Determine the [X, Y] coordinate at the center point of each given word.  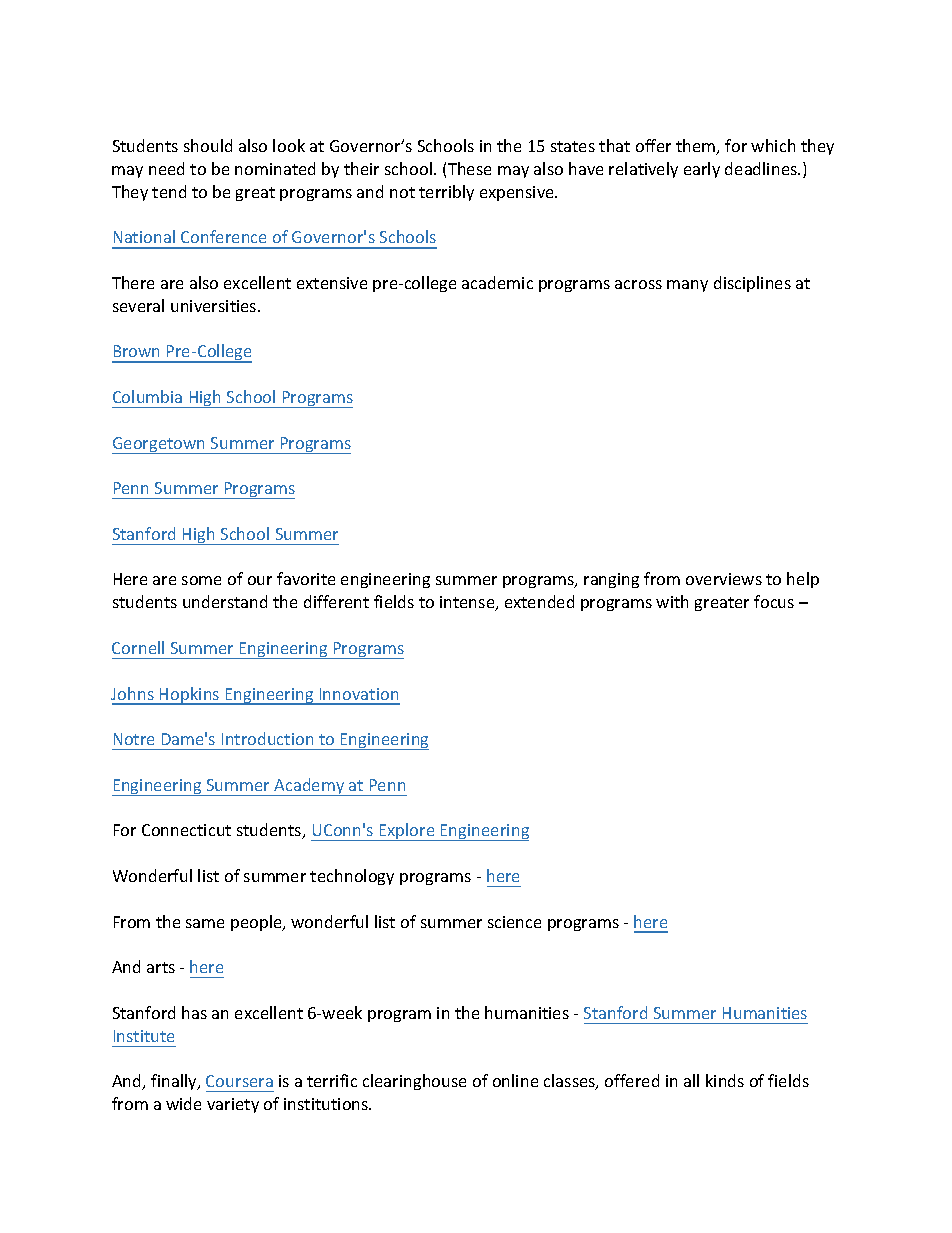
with [672, 601]
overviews [724, 579]
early [702, 170]
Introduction [267, 738]
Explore [407, 832]
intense [468, 603]
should [208, 145]
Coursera [239, 1081]
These [469, 168]
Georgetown [160, 445]
